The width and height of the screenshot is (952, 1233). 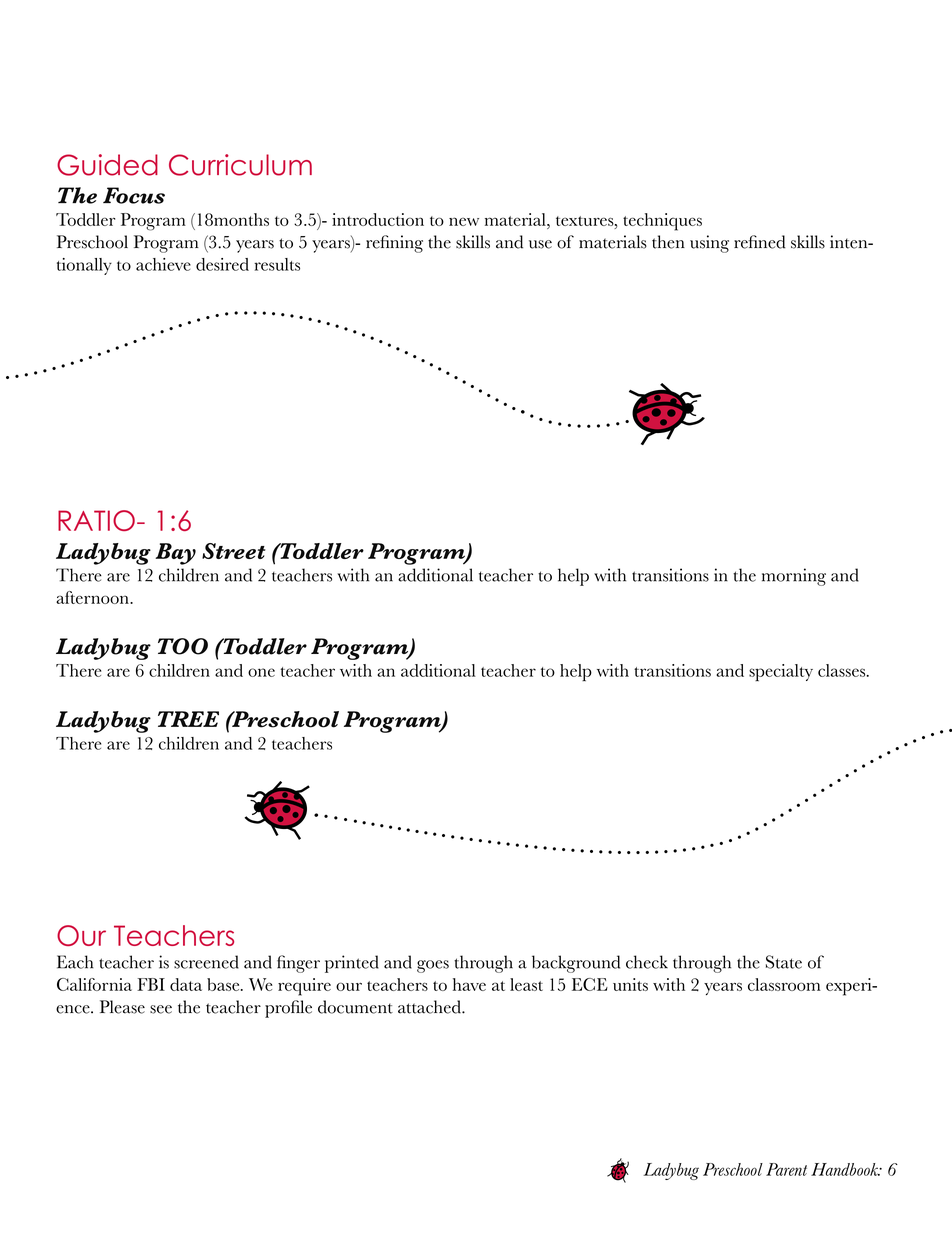 What do you see at coordinates (786, 1169) in the screenshot?
I see `Parent` at bounding box center [786, 1169].
